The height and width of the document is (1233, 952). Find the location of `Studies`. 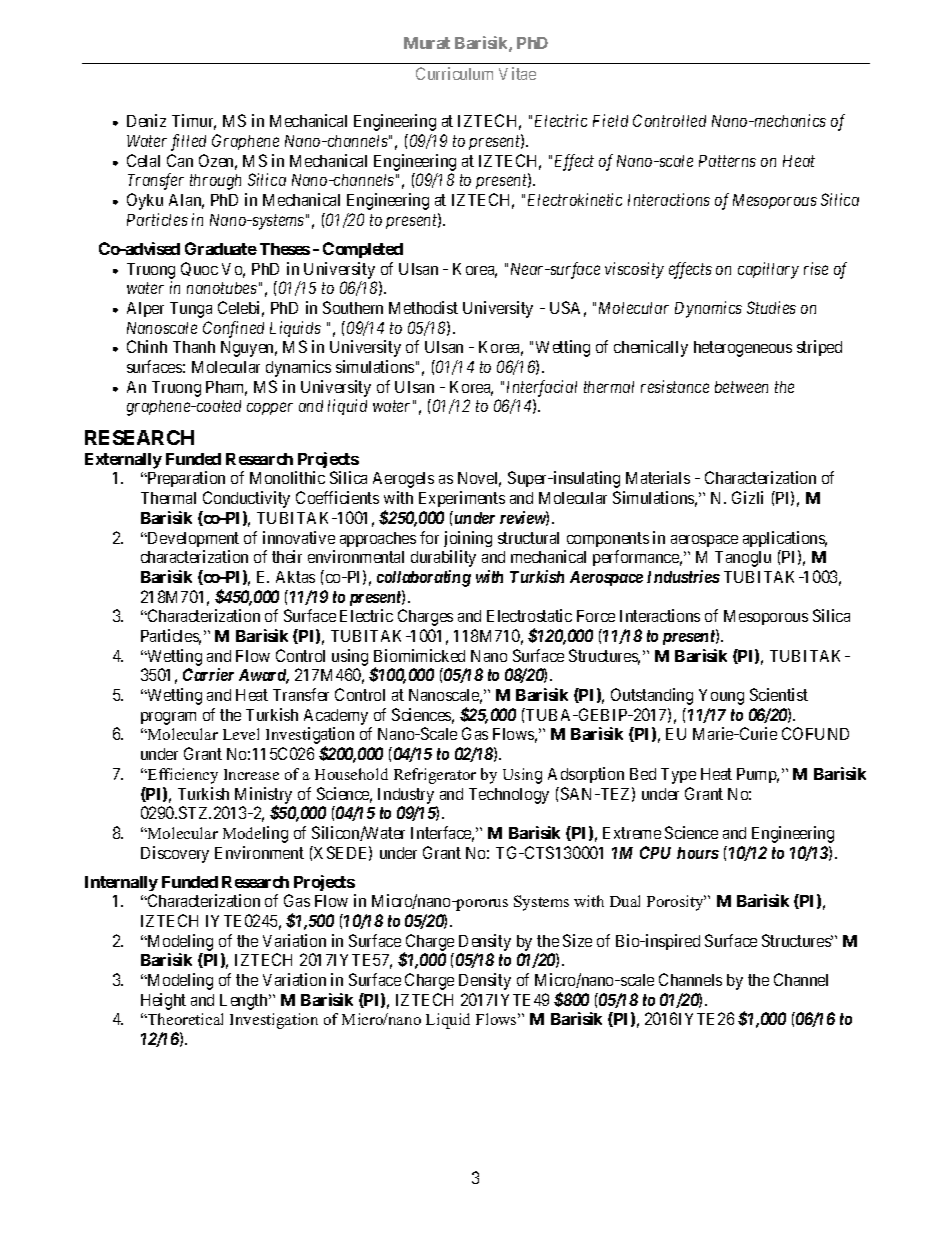

Studies is located at coordinates (771, 307).
